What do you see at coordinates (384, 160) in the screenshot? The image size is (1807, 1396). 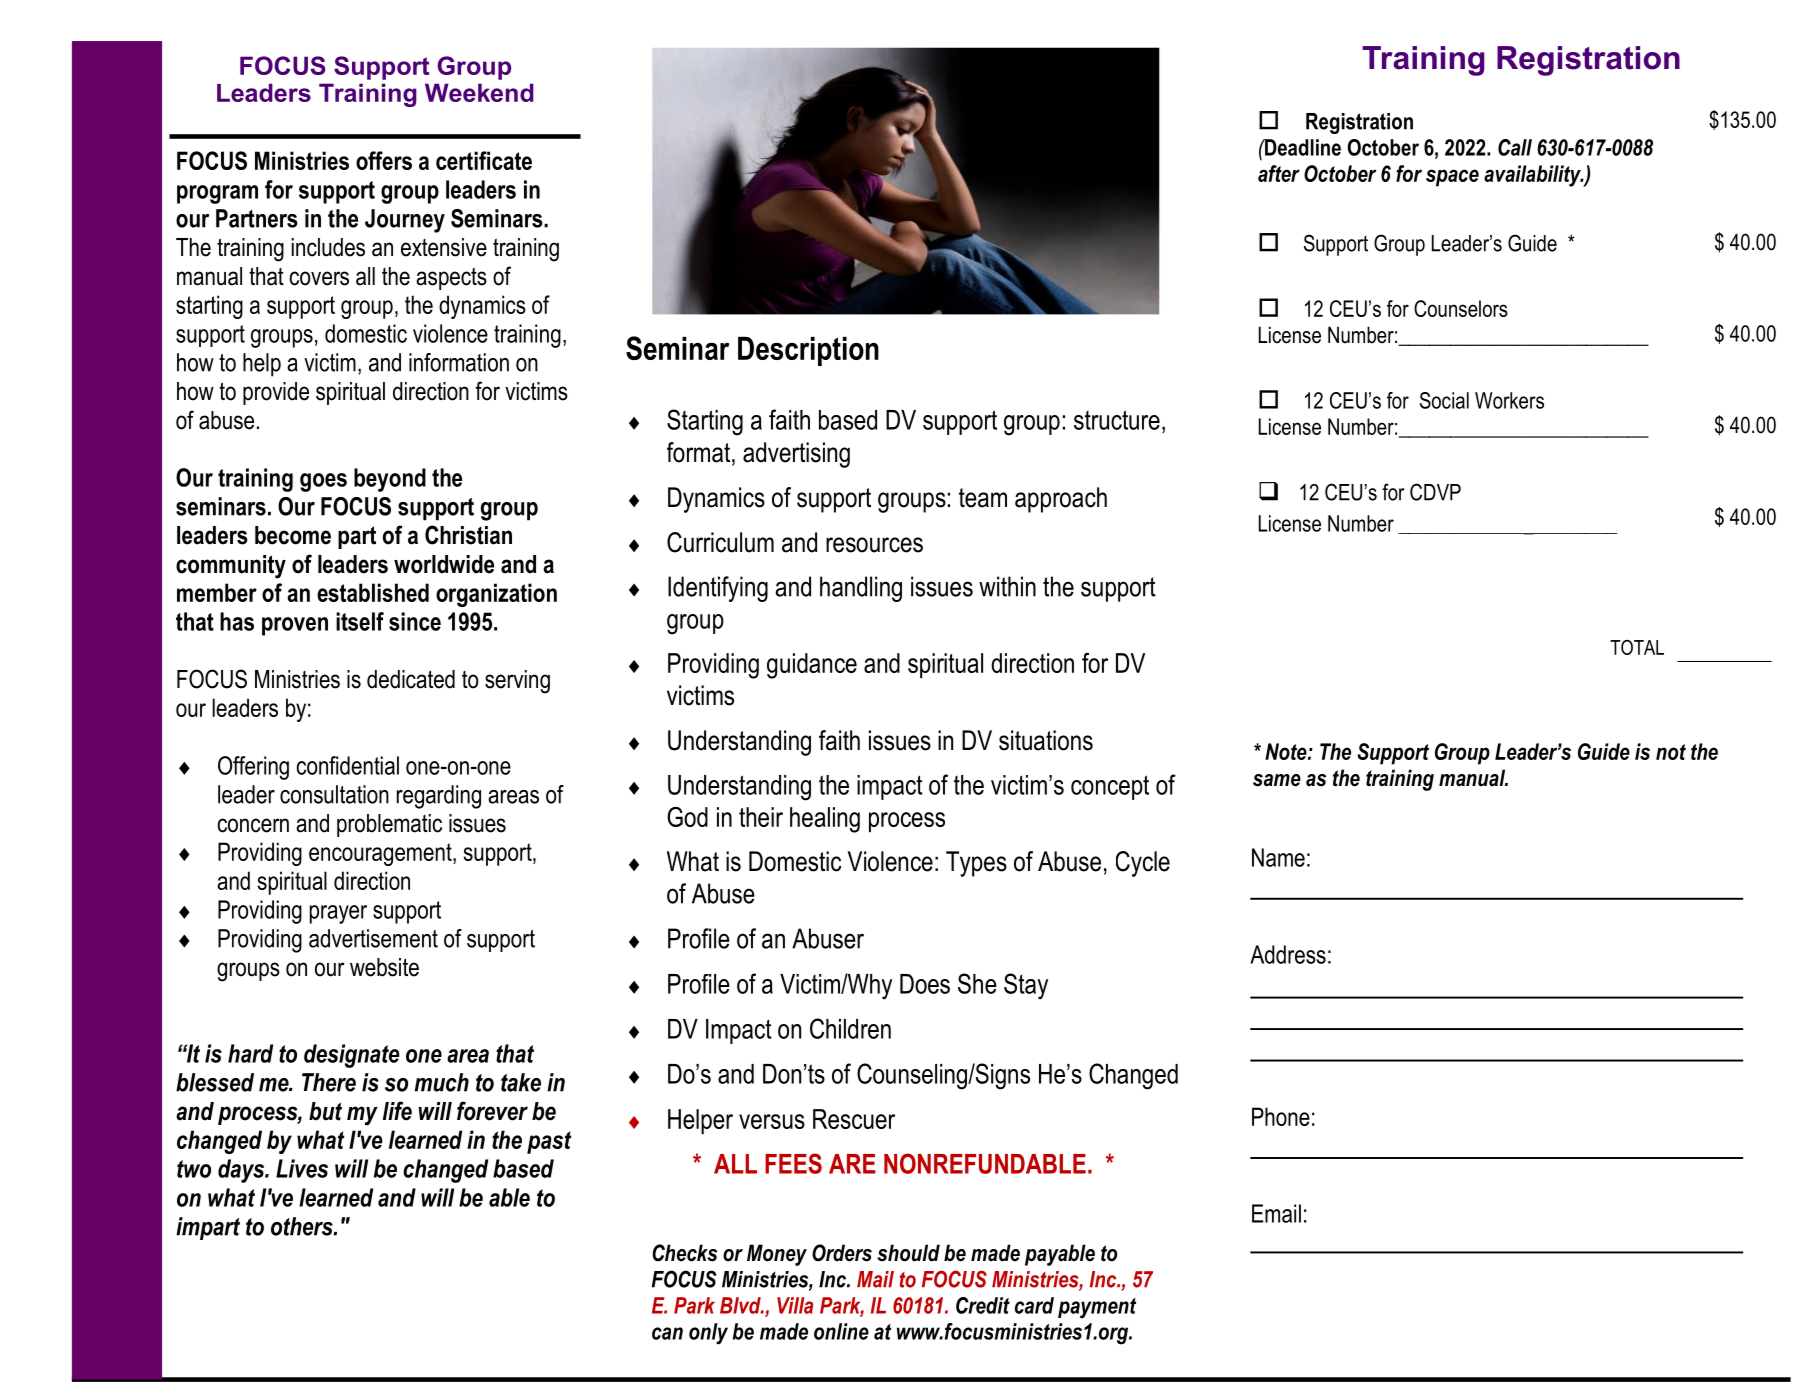 I see `offers` at bounding box center [384, 160].
